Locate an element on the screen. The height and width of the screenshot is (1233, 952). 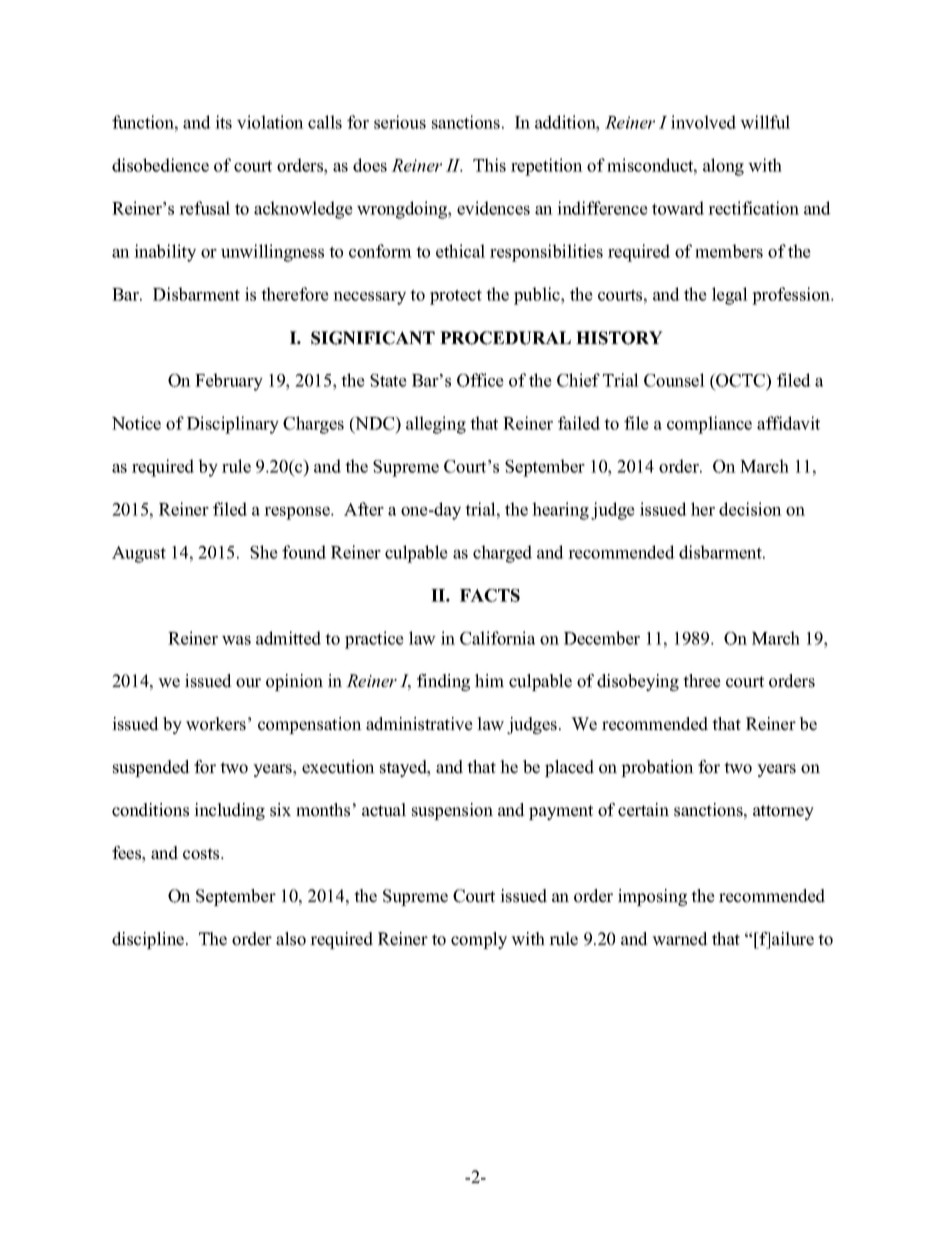
therefore is located at coordinates (295, 294).
